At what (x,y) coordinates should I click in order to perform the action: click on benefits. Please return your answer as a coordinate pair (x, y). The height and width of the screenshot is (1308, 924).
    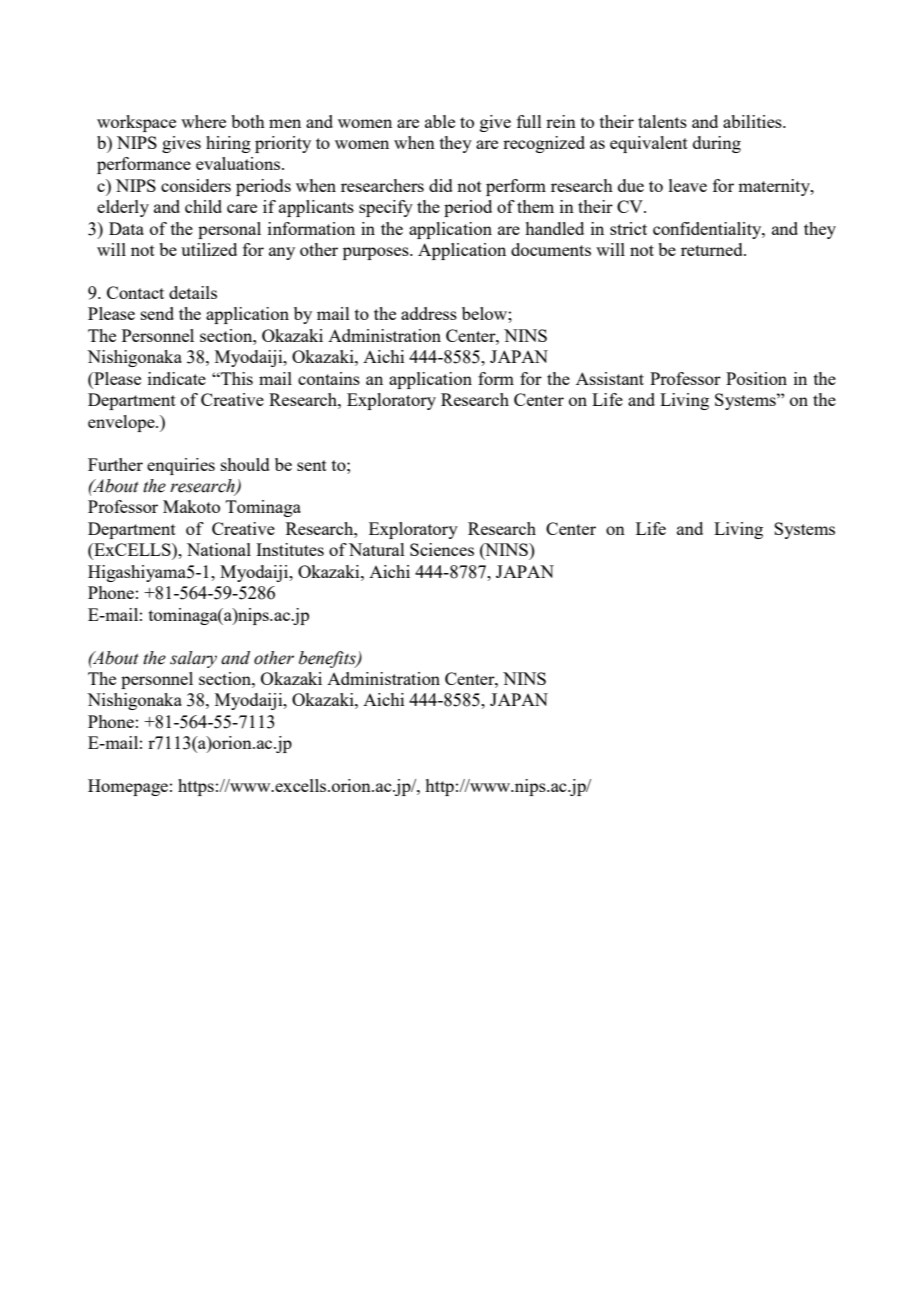
    Looking at the image, I should click on (328, 659).
